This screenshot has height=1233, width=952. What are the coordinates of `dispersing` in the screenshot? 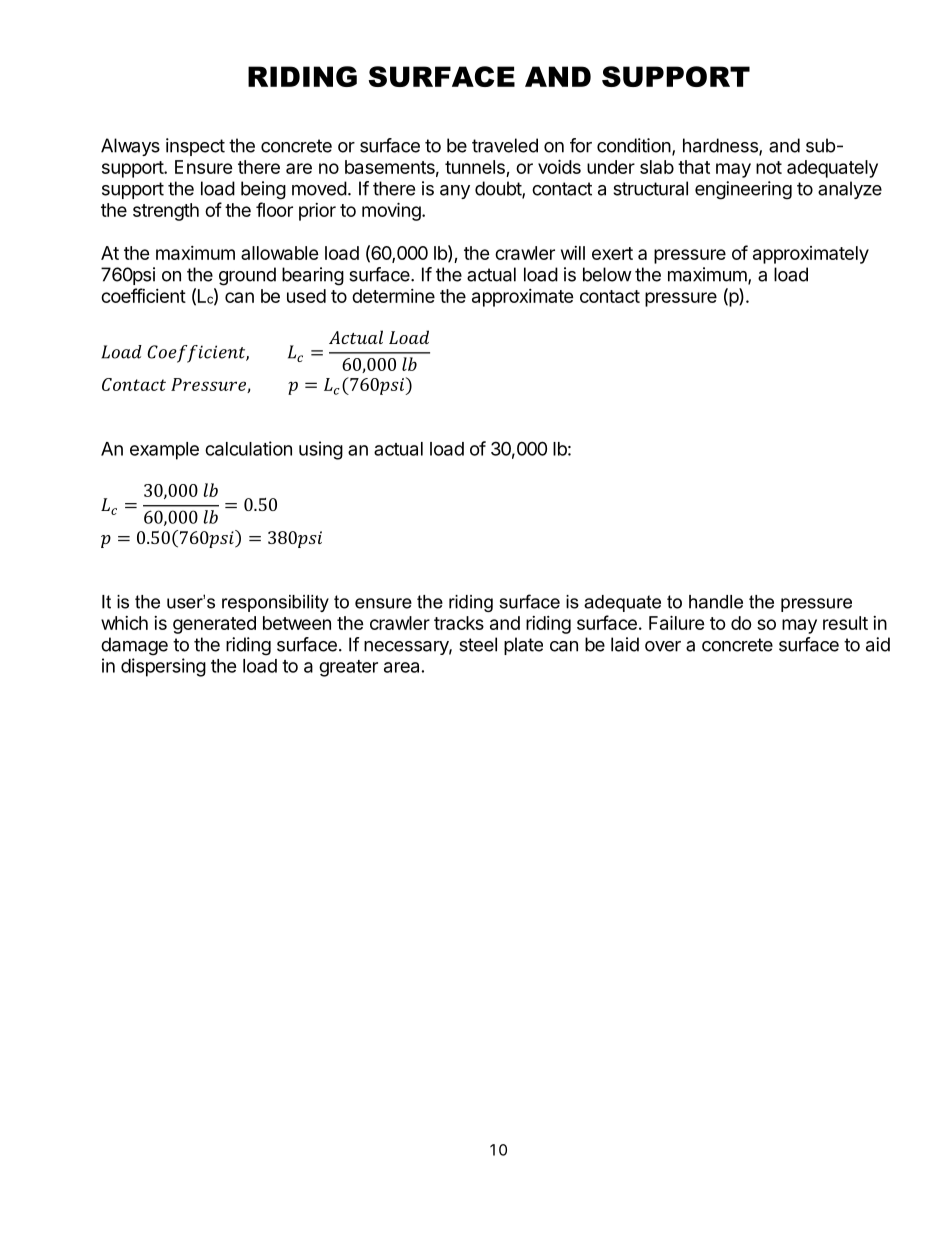 It's located at (163, 667).
